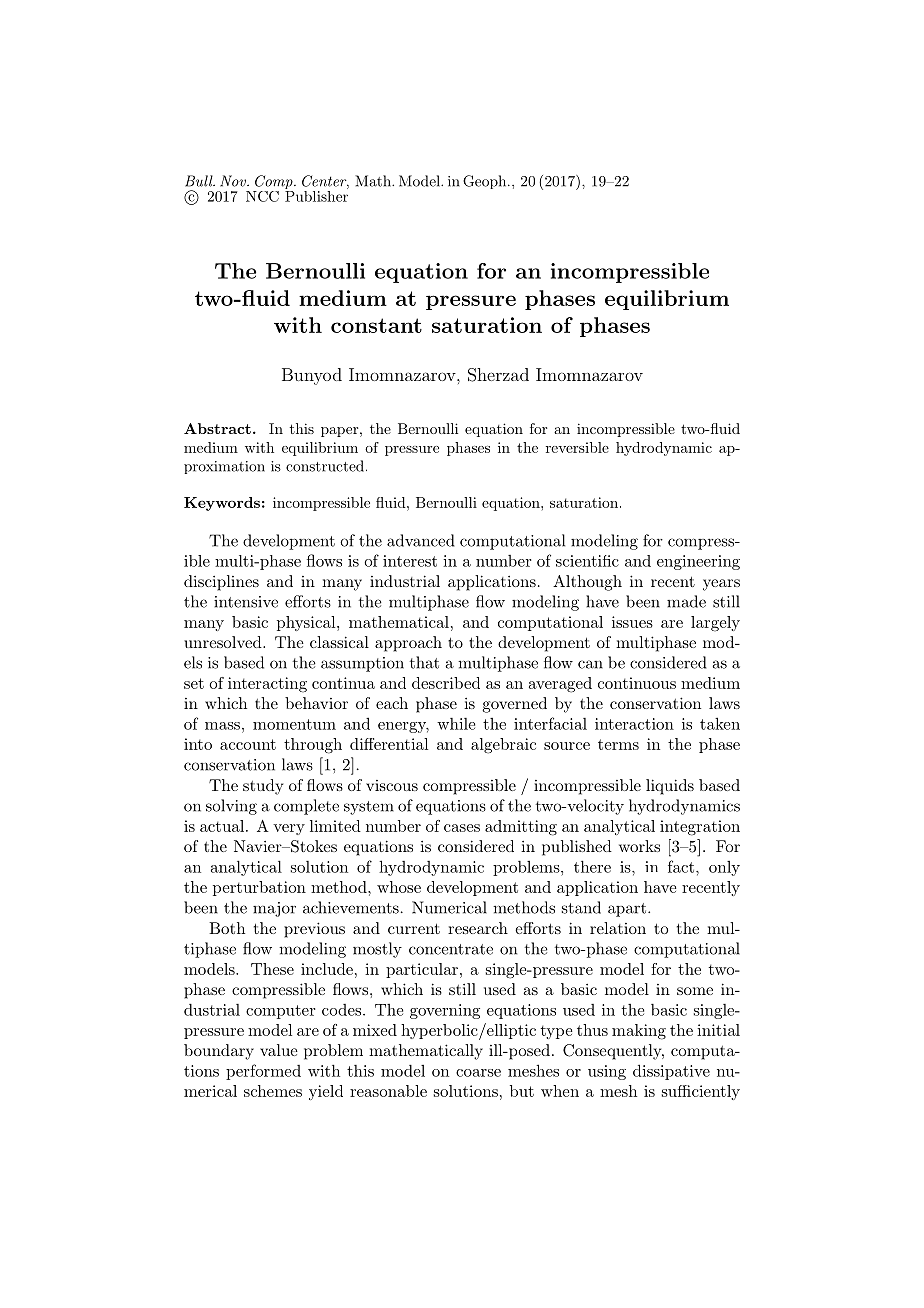 This screenshot has height=1308, width=924. What do you see at coordinates (222, 504) in the screenshot?
I see `Keywords` at bounding box center [222, 504].
